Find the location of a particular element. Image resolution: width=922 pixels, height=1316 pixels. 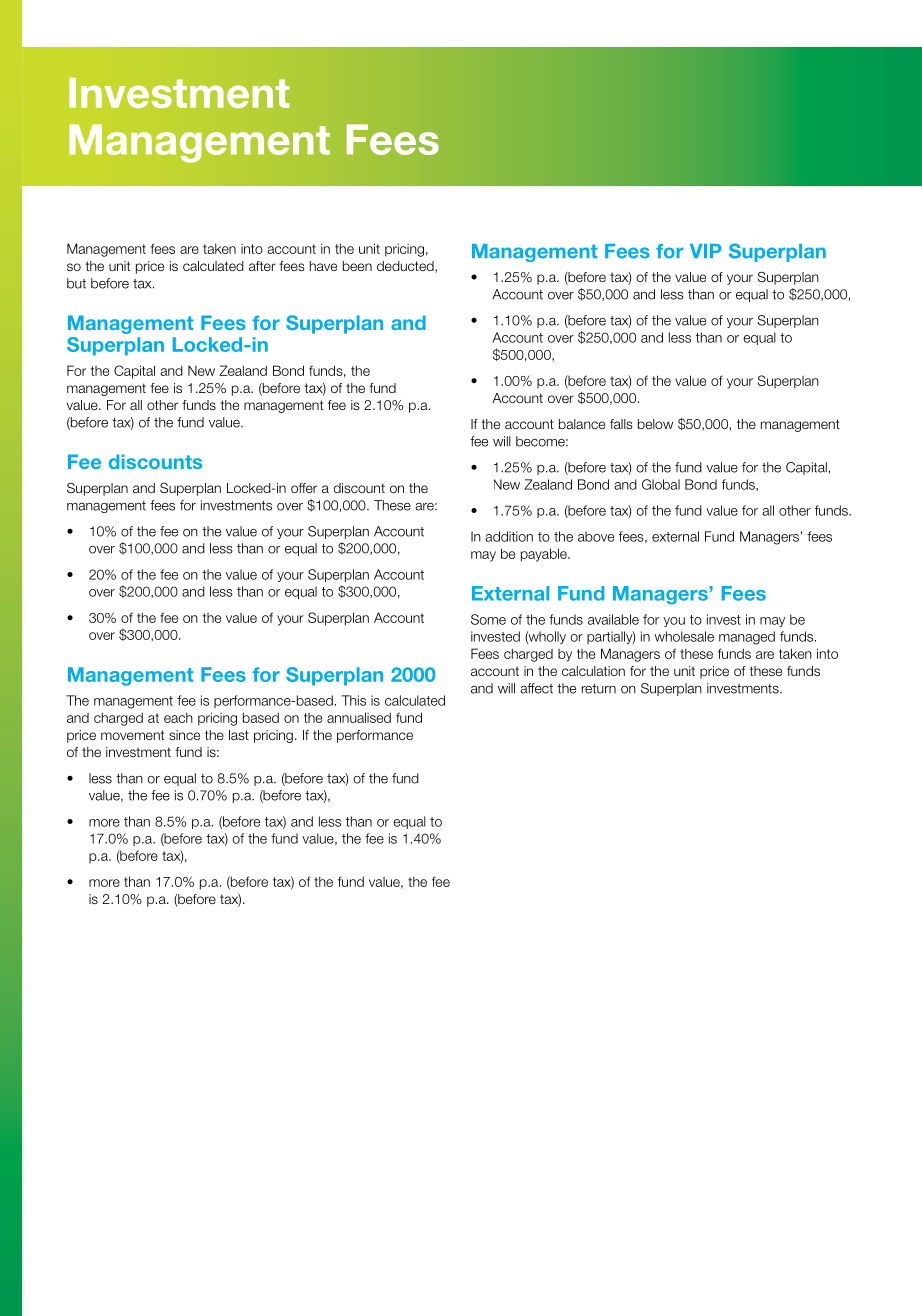

but is located at coordinates (76, 283).
